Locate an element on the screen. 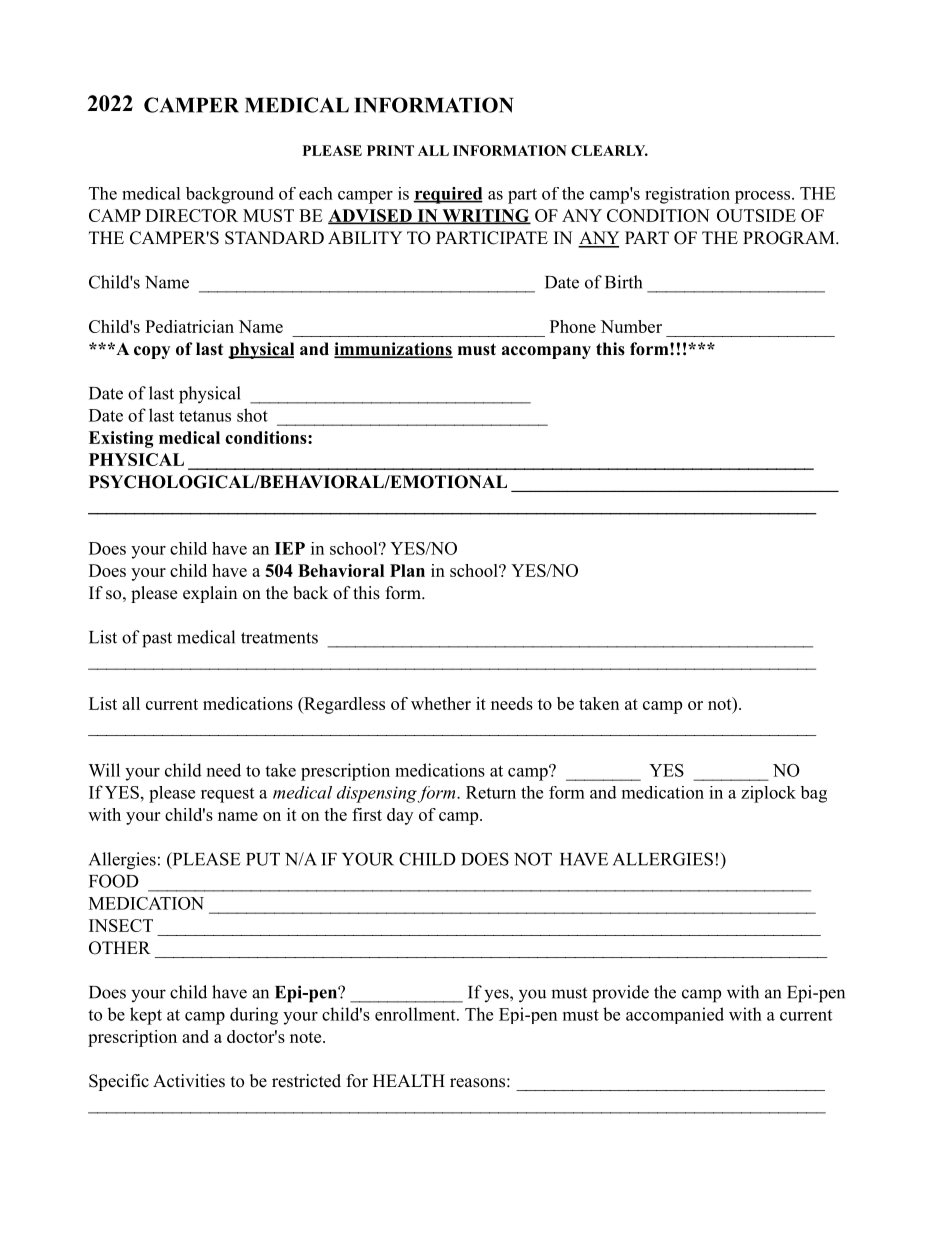 The height and width of the screenshot is (1233, 952). day is located at coordinates (400, 816).
